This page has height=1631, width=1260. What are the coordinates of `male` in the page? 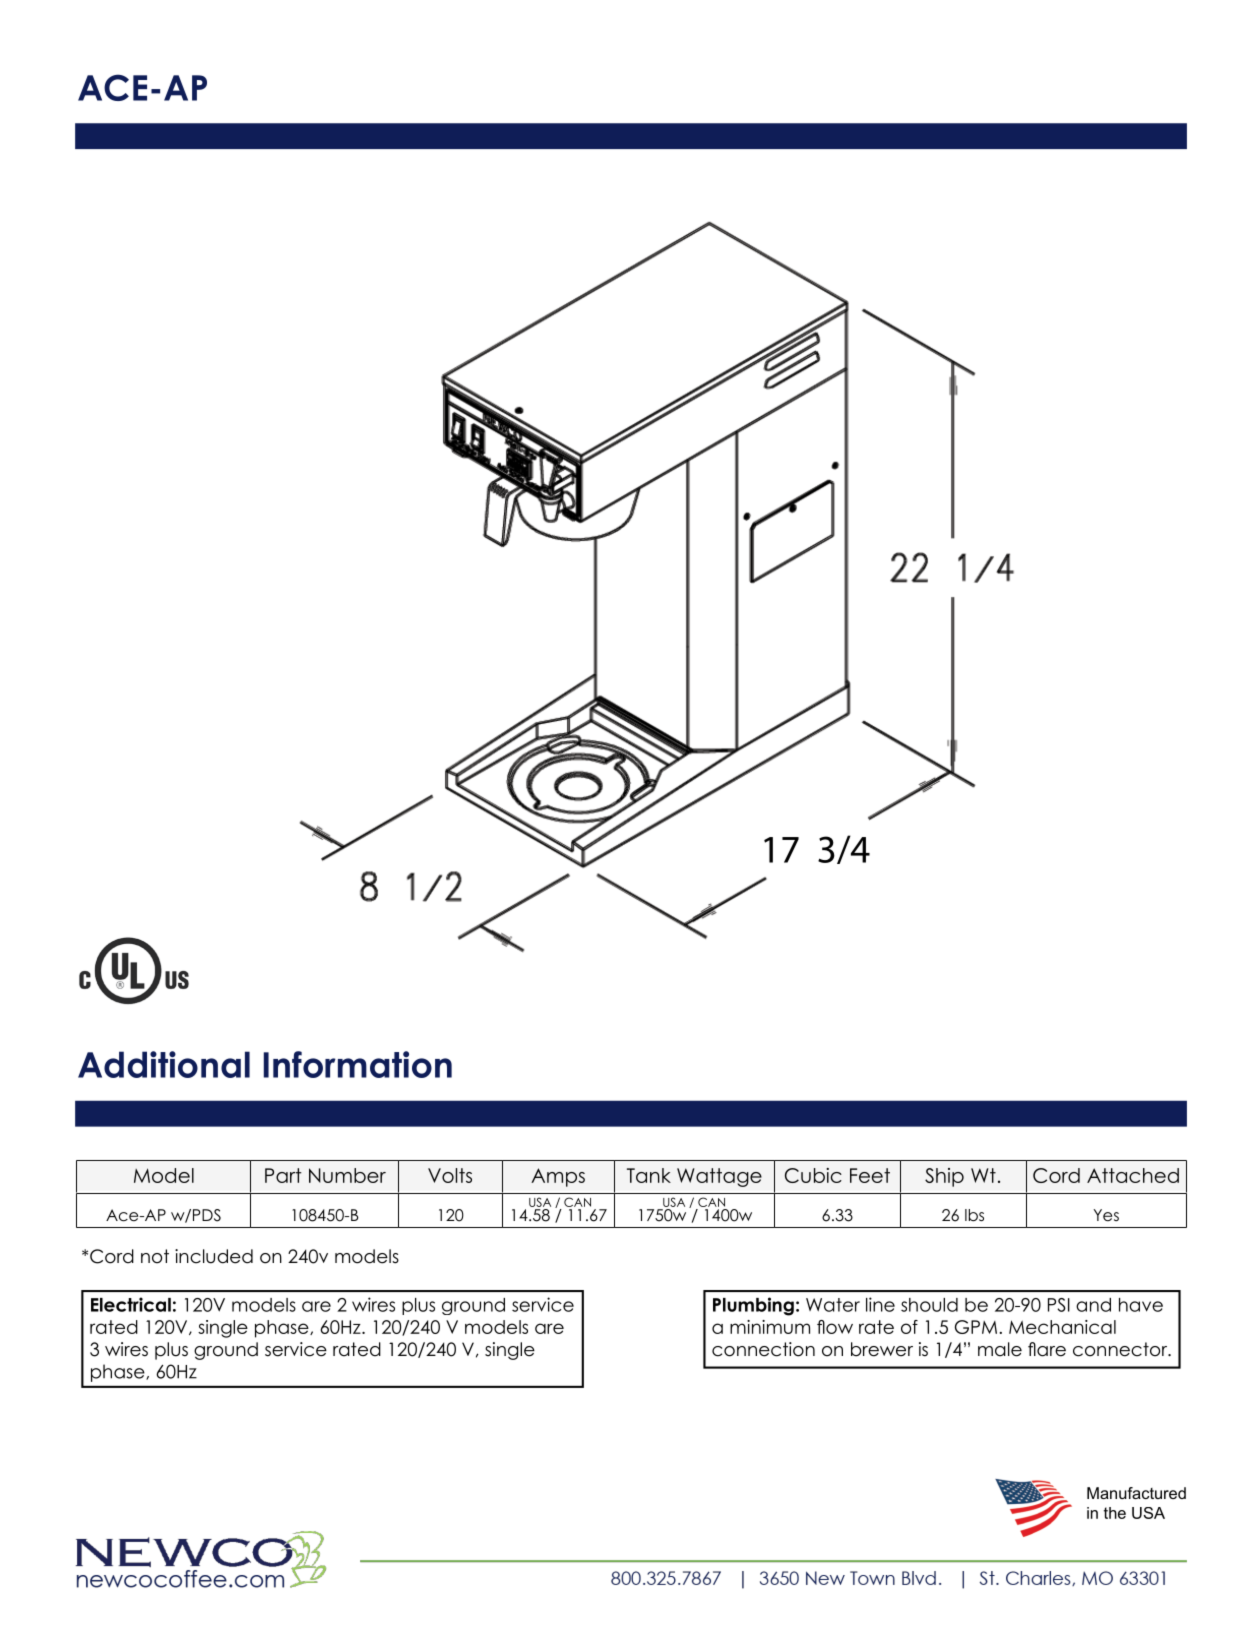 It's located at (1000, 1349).
